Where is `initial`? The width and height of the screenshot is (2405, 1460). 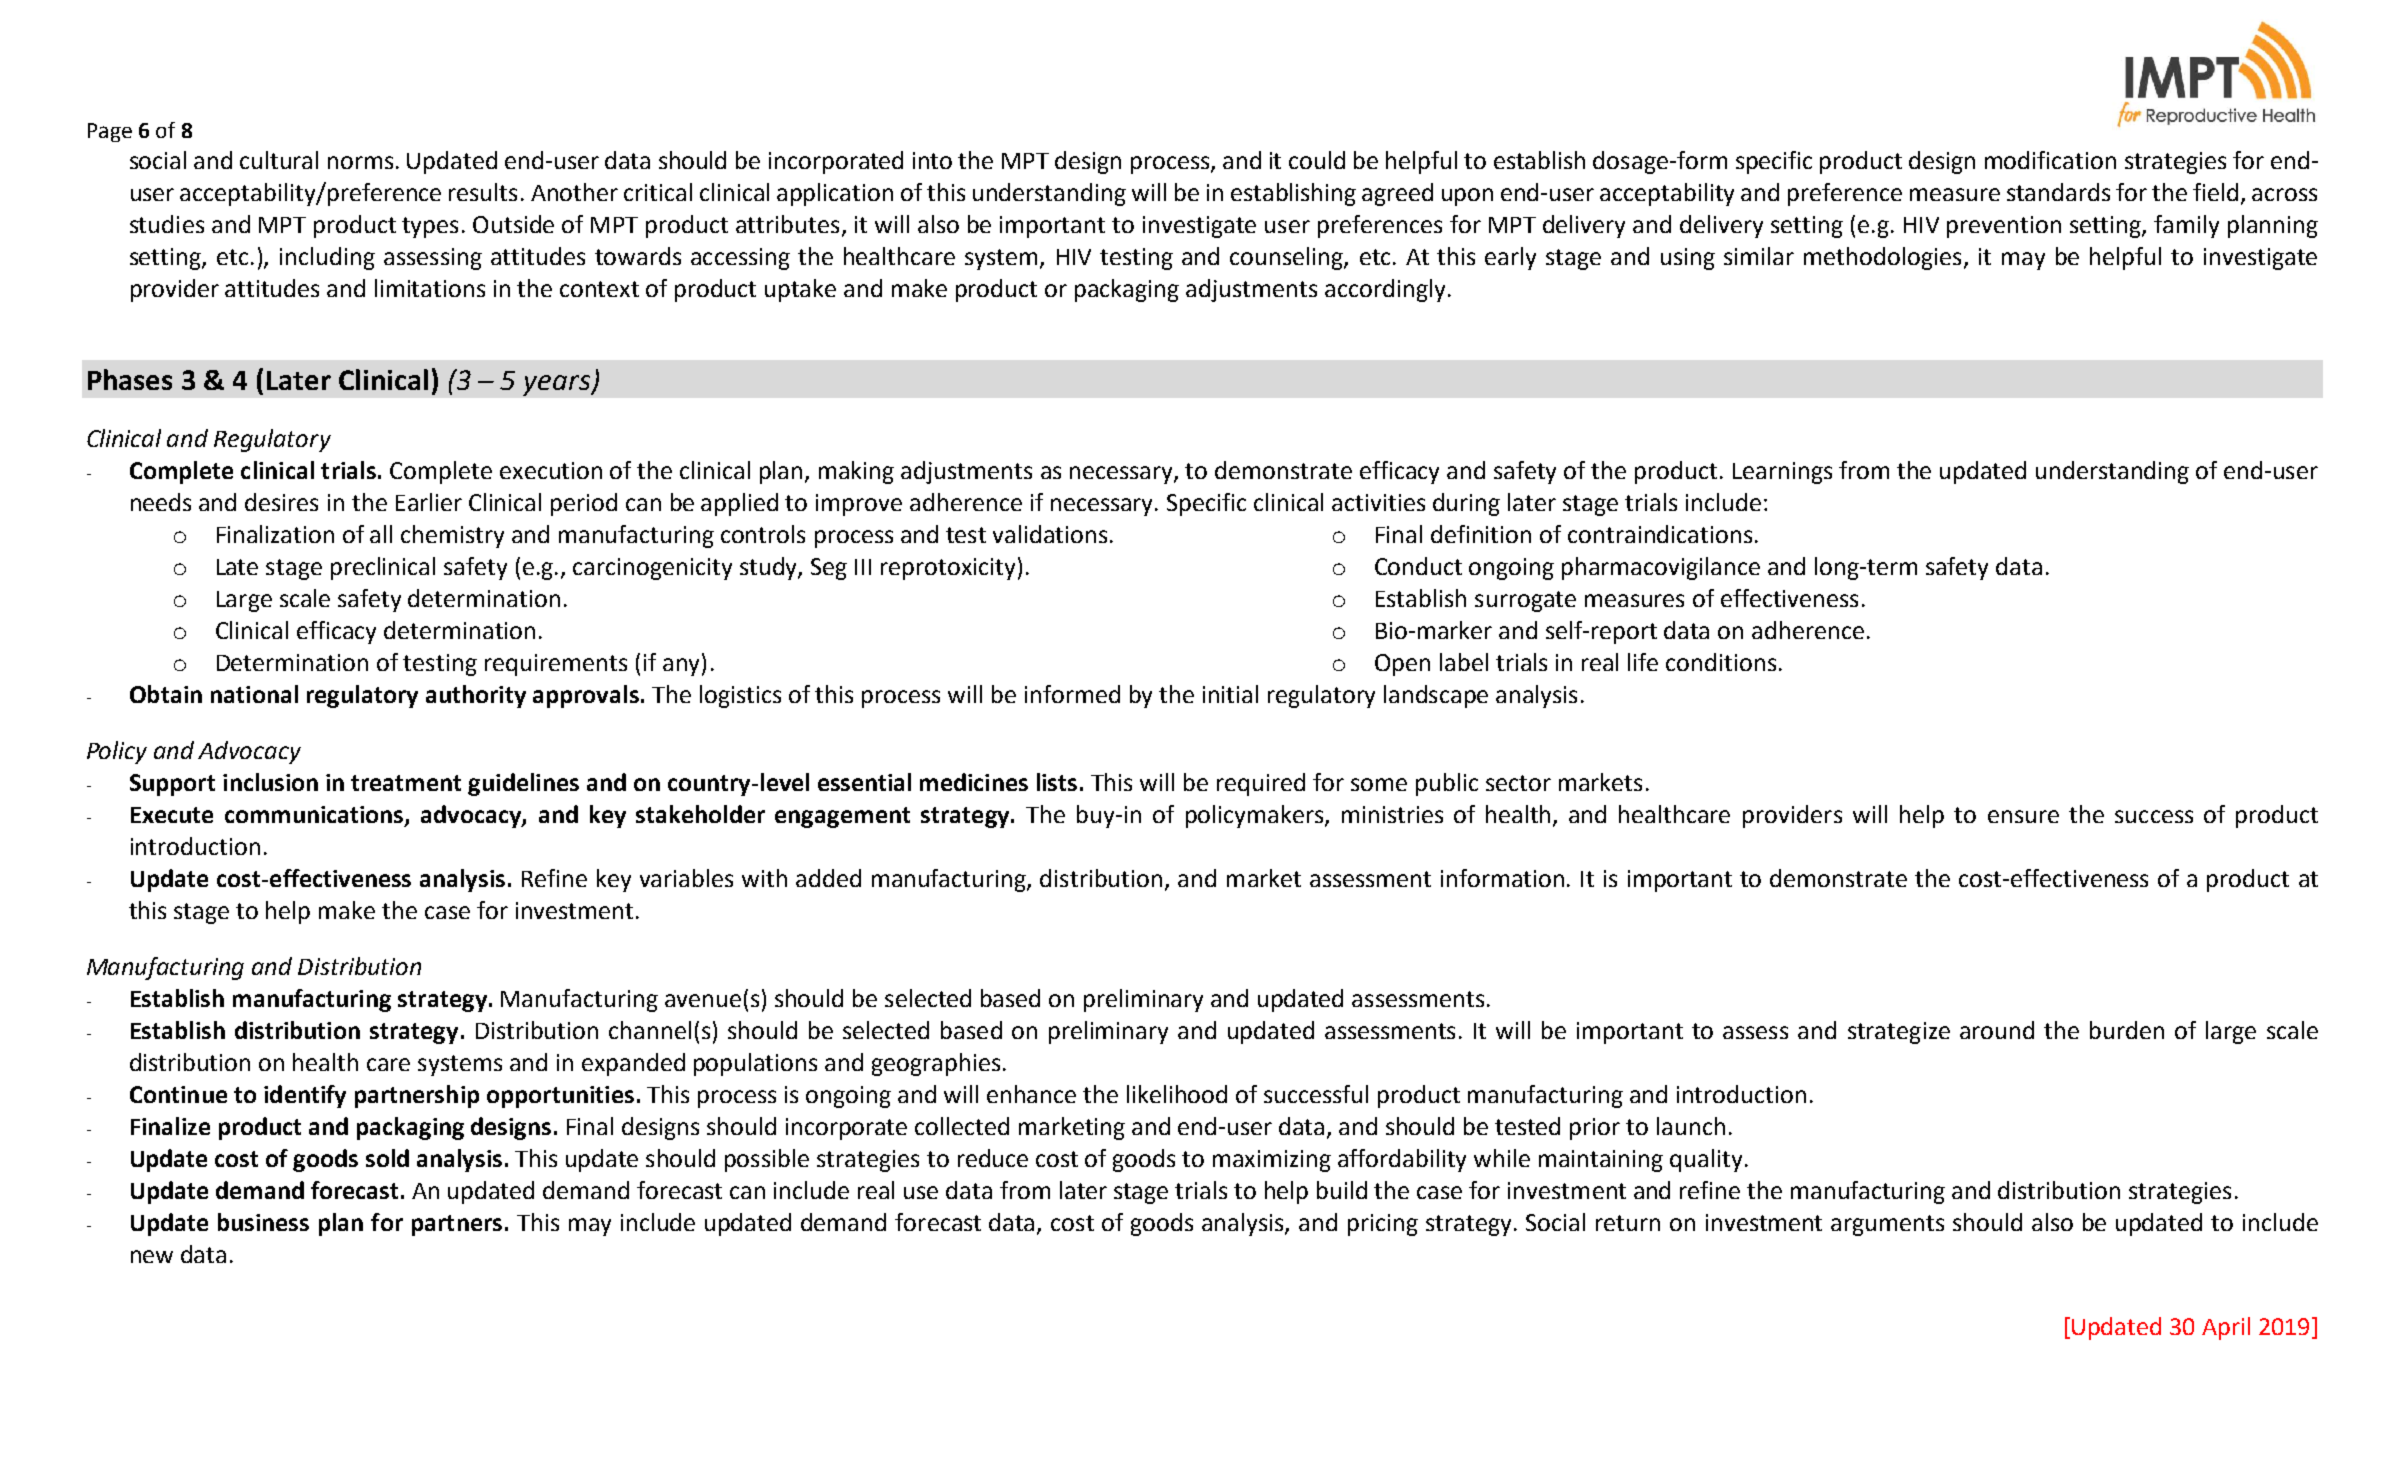 initial is located at coordinates (1230, 694).
